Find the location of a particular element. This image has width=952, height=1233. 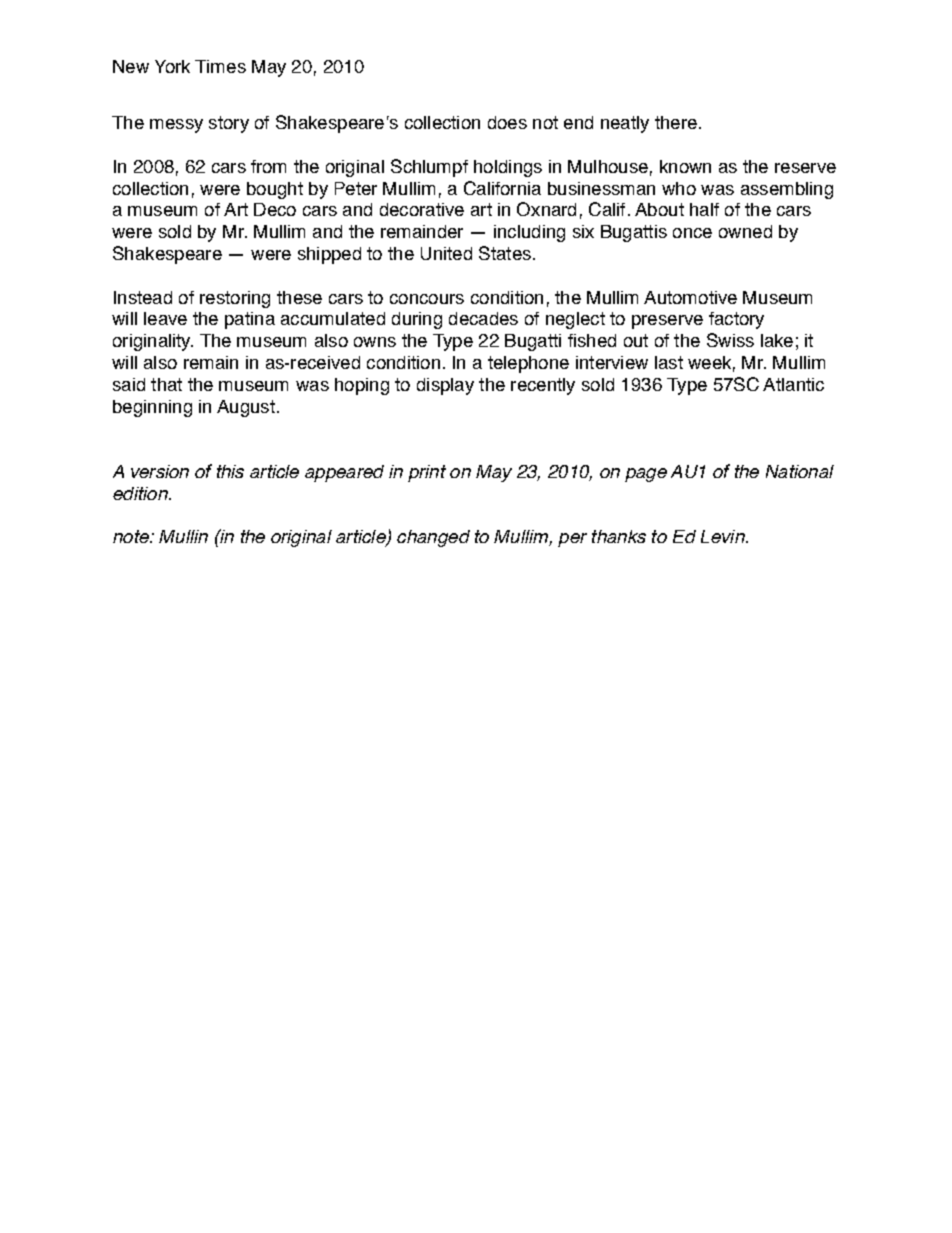

Swiss is located at coordinates (730, 340).
